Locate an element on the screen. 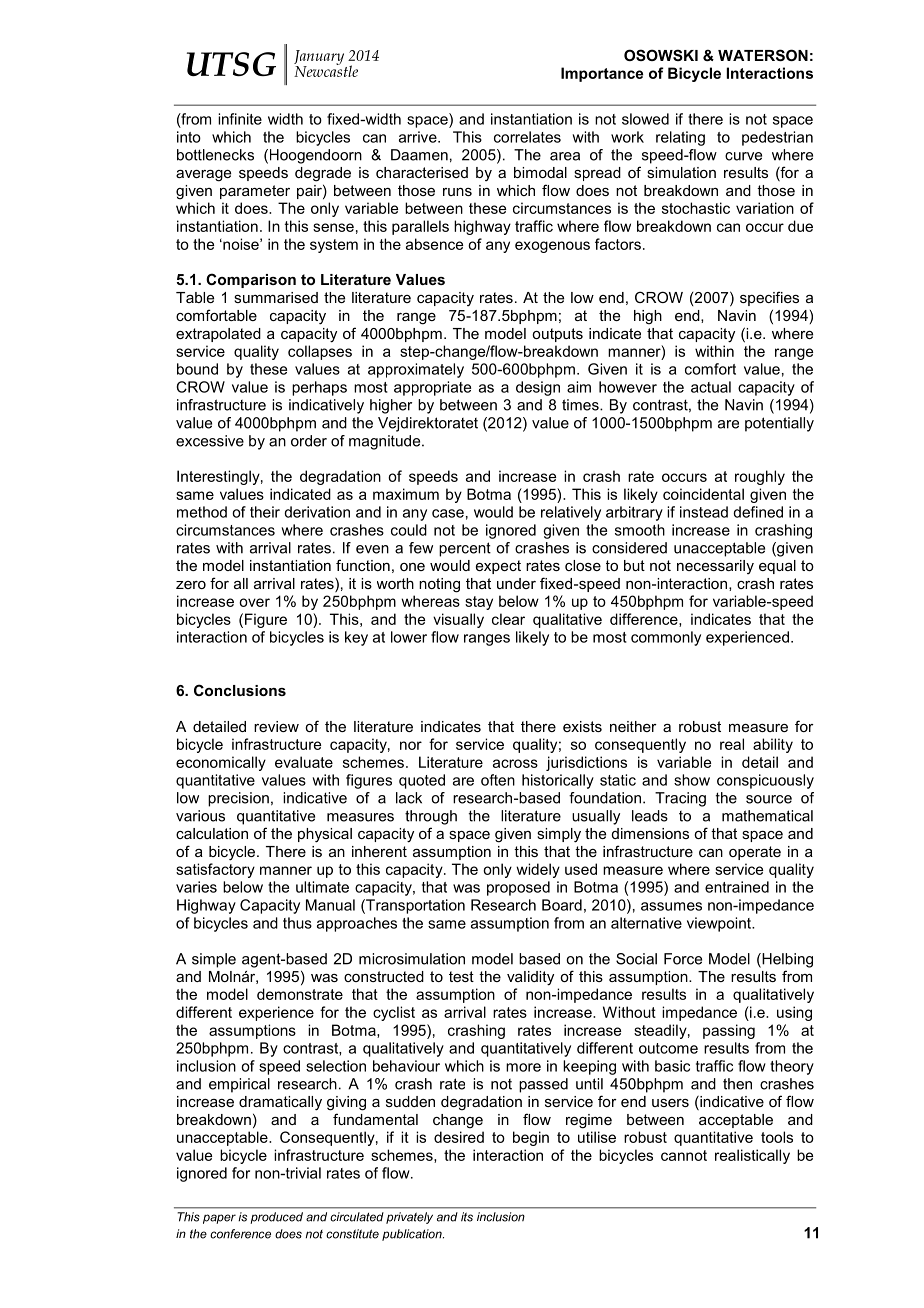 Image resolution: width=924 pixels, height=1308 pixels. often is located at coordinates (498, 780).
